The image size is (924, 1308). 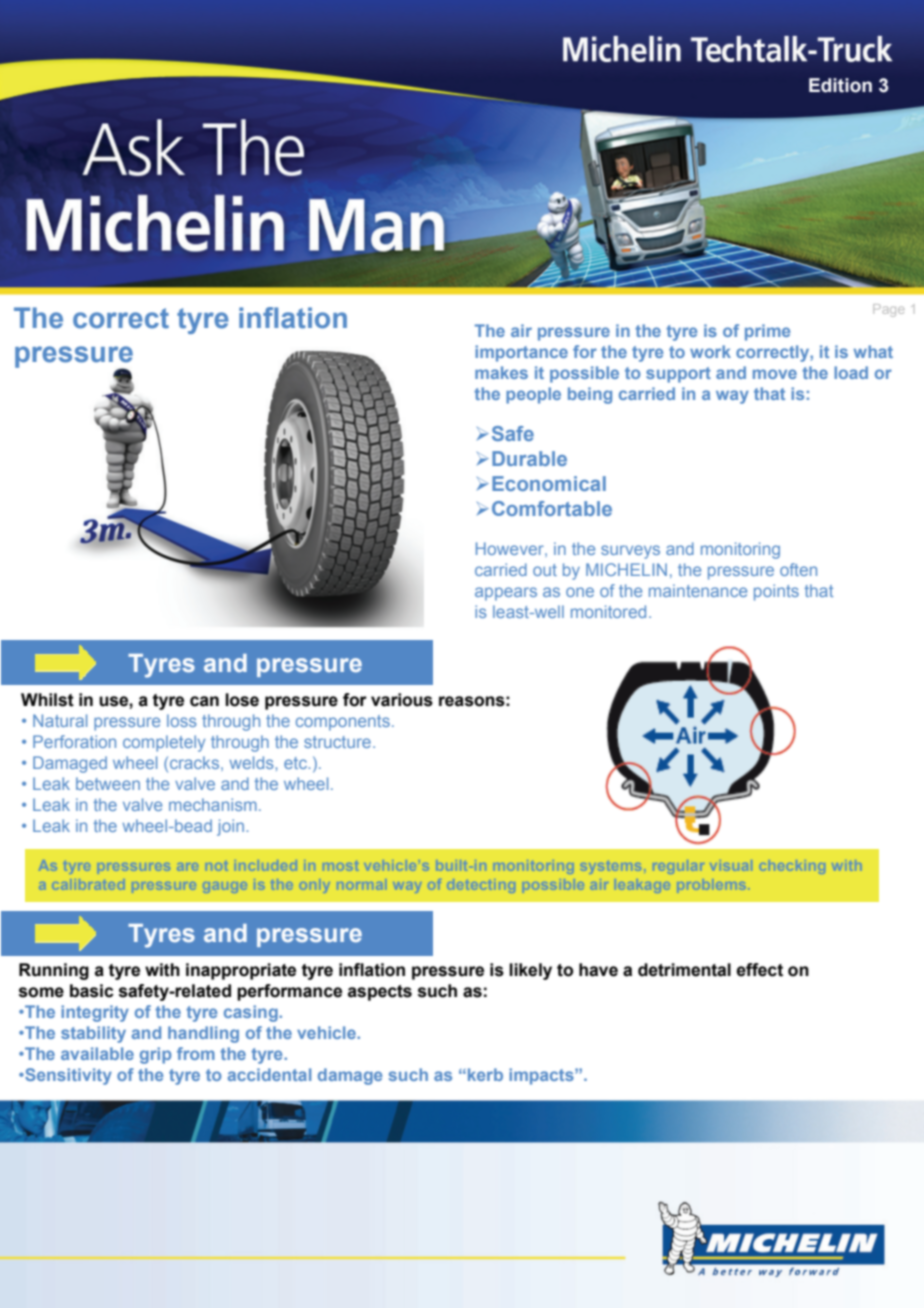 What do you see at coordinates (204, 701) in the screenshot?
I see `can` at bounding box center [204, 701].
